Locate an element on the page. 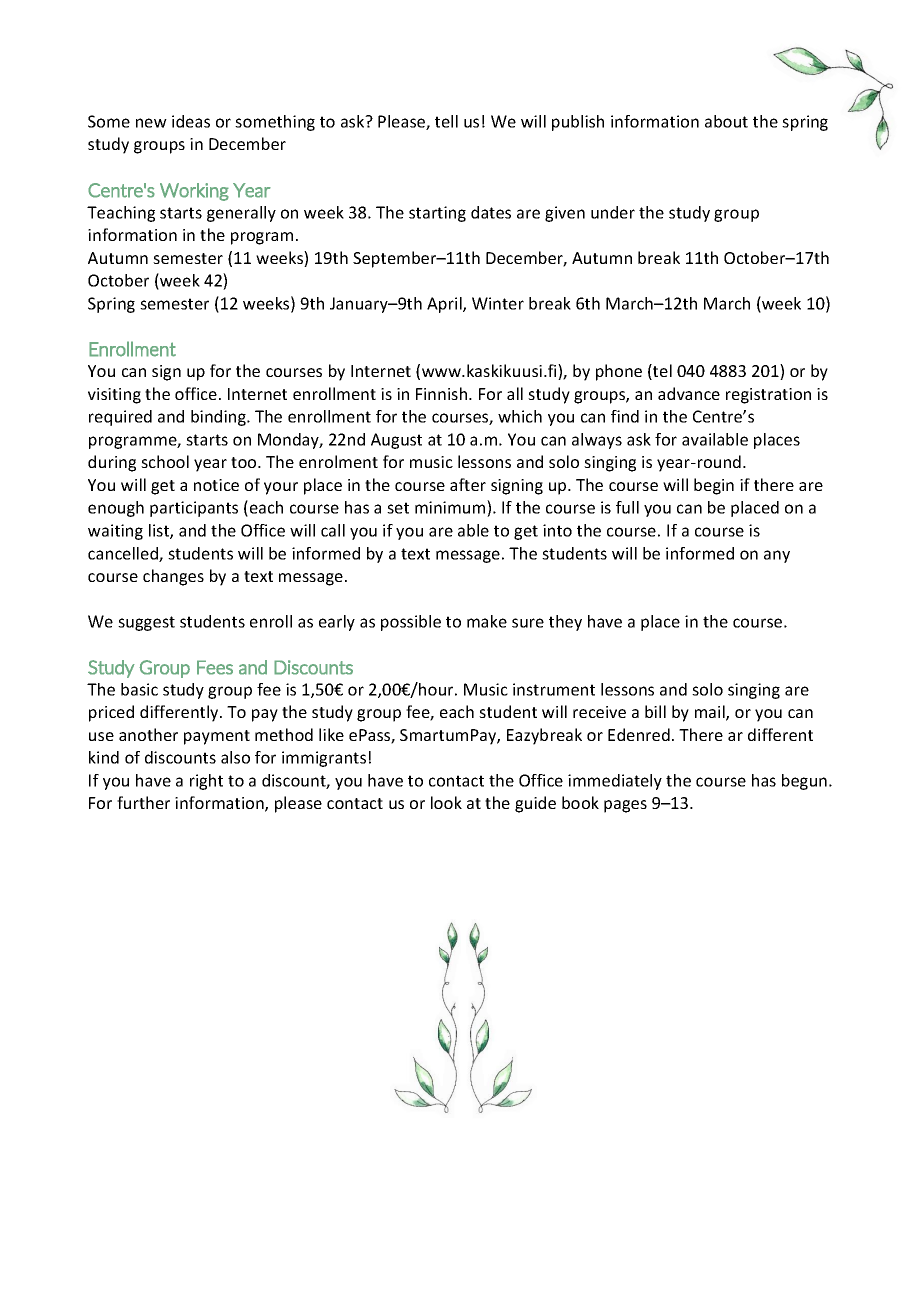  changes is located at coordinates (173, 577).
